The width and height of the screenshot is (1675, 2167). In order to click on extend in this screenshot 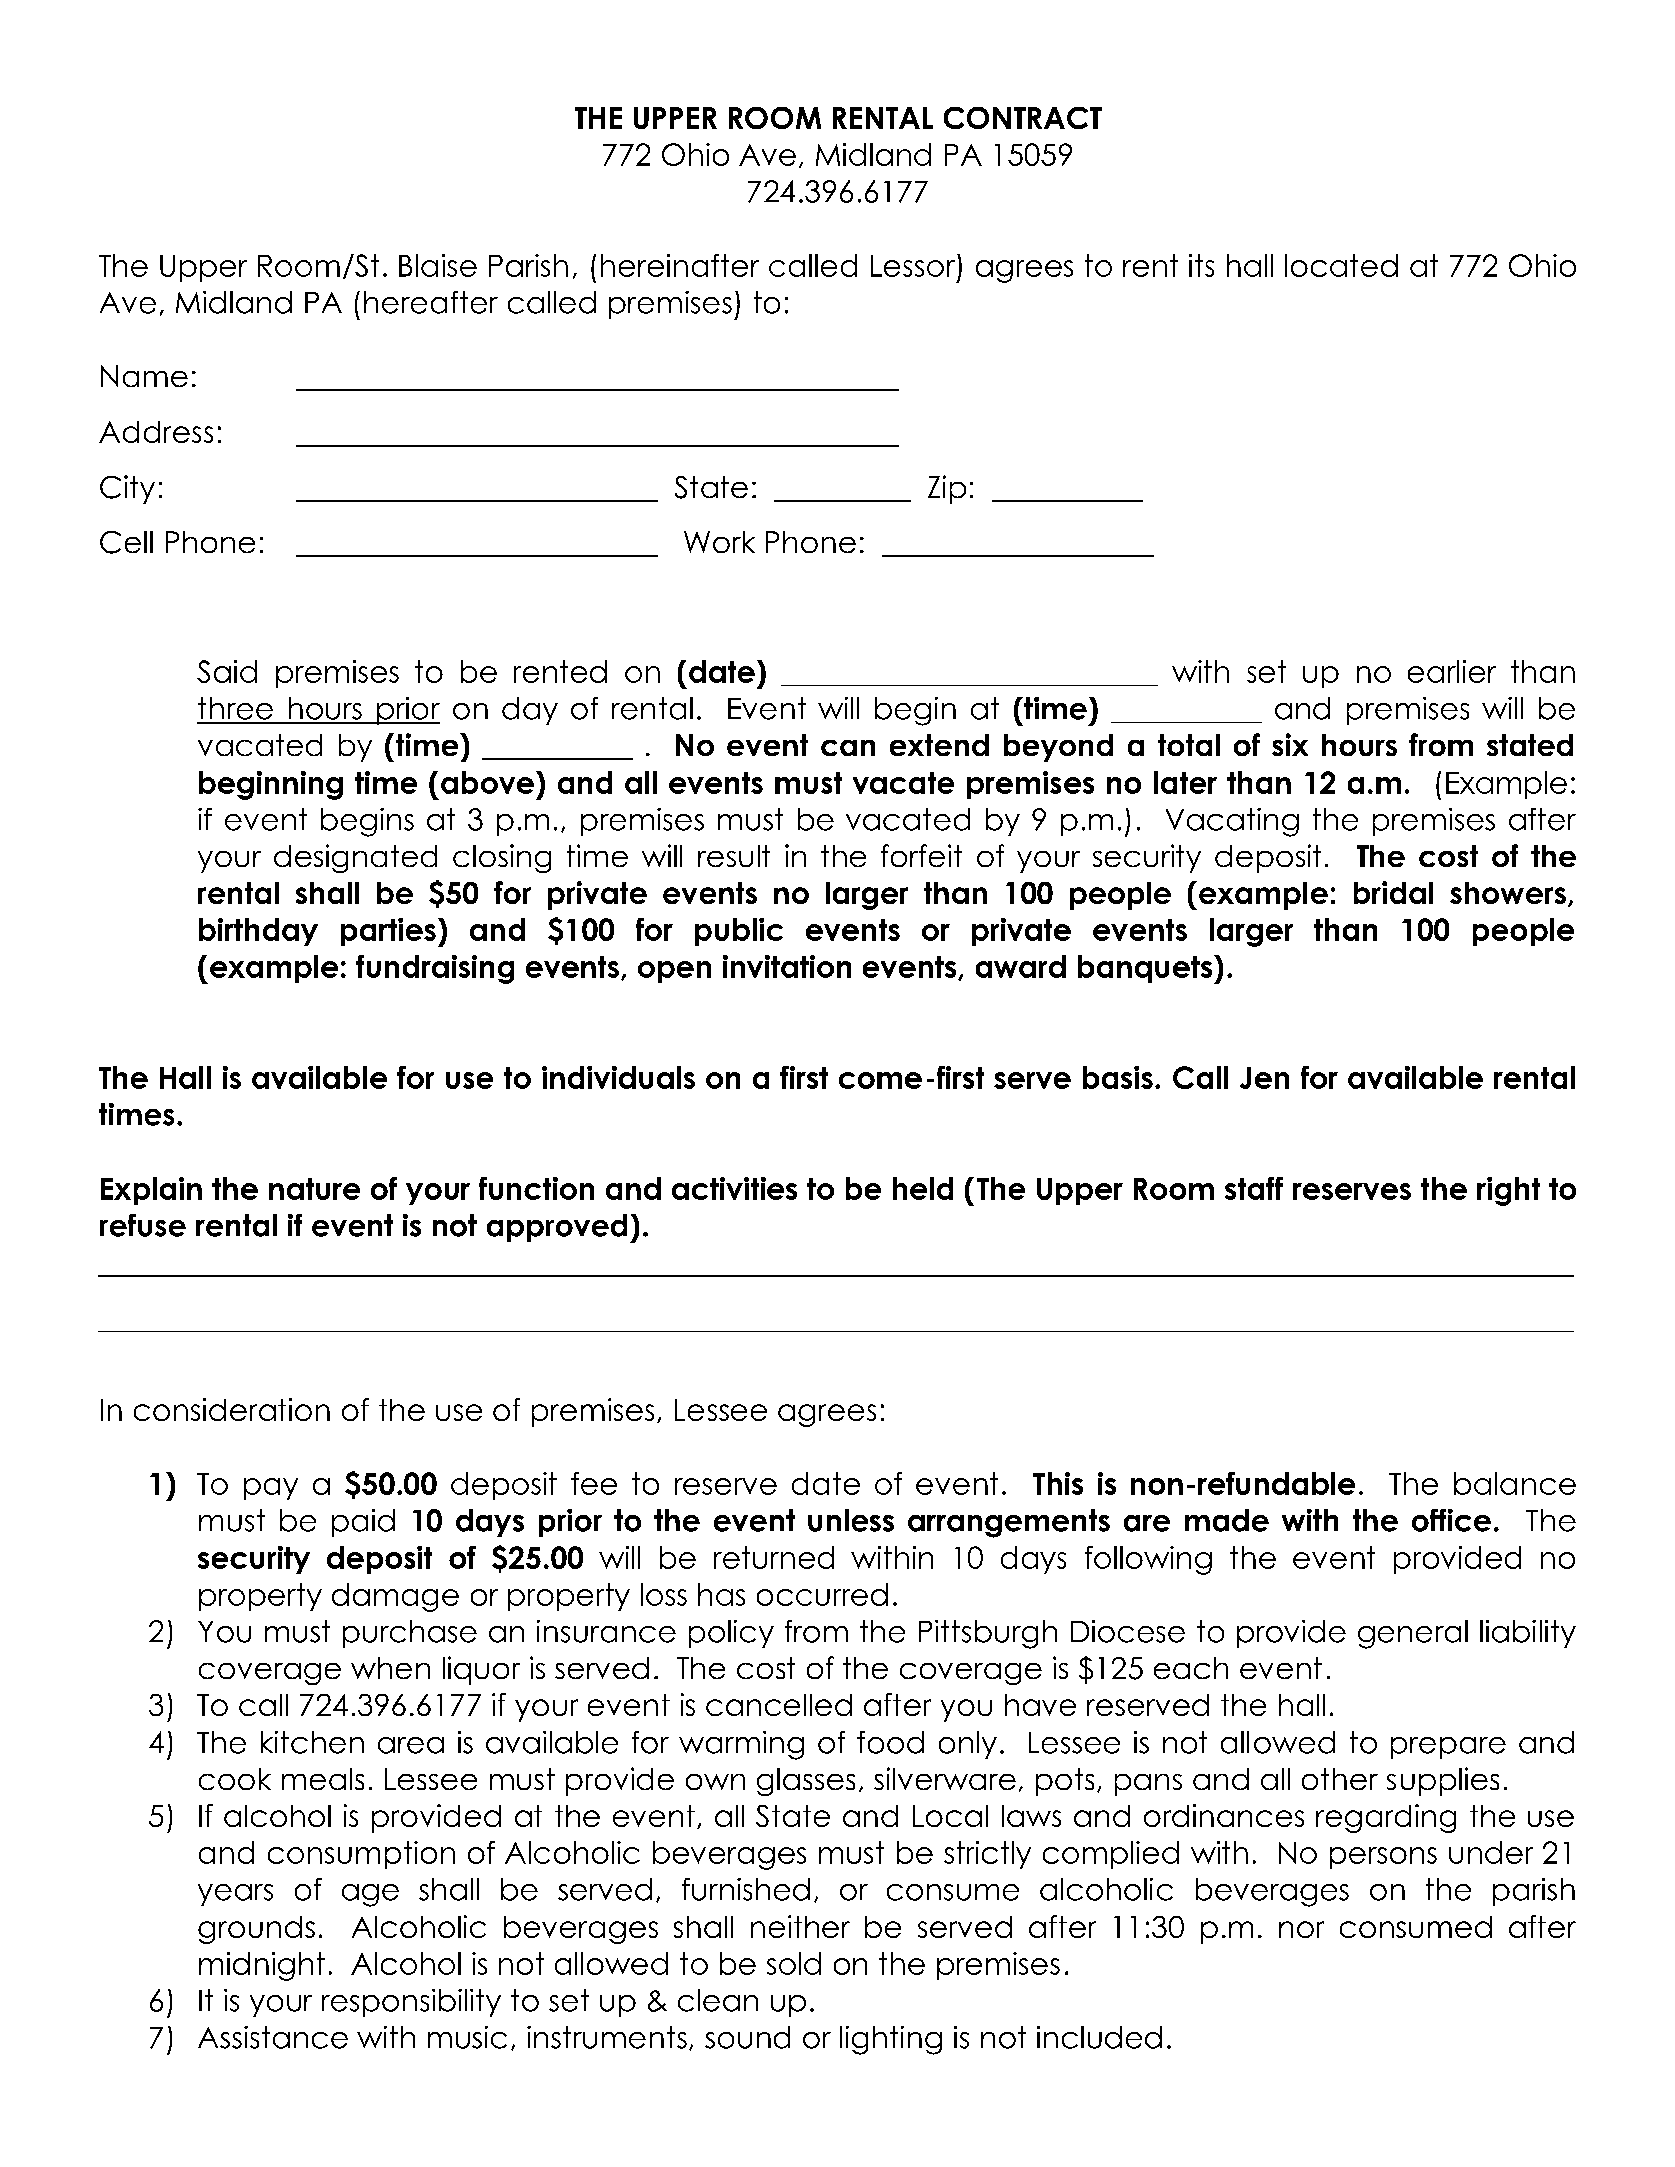, I will do `click(939, 745)`.
